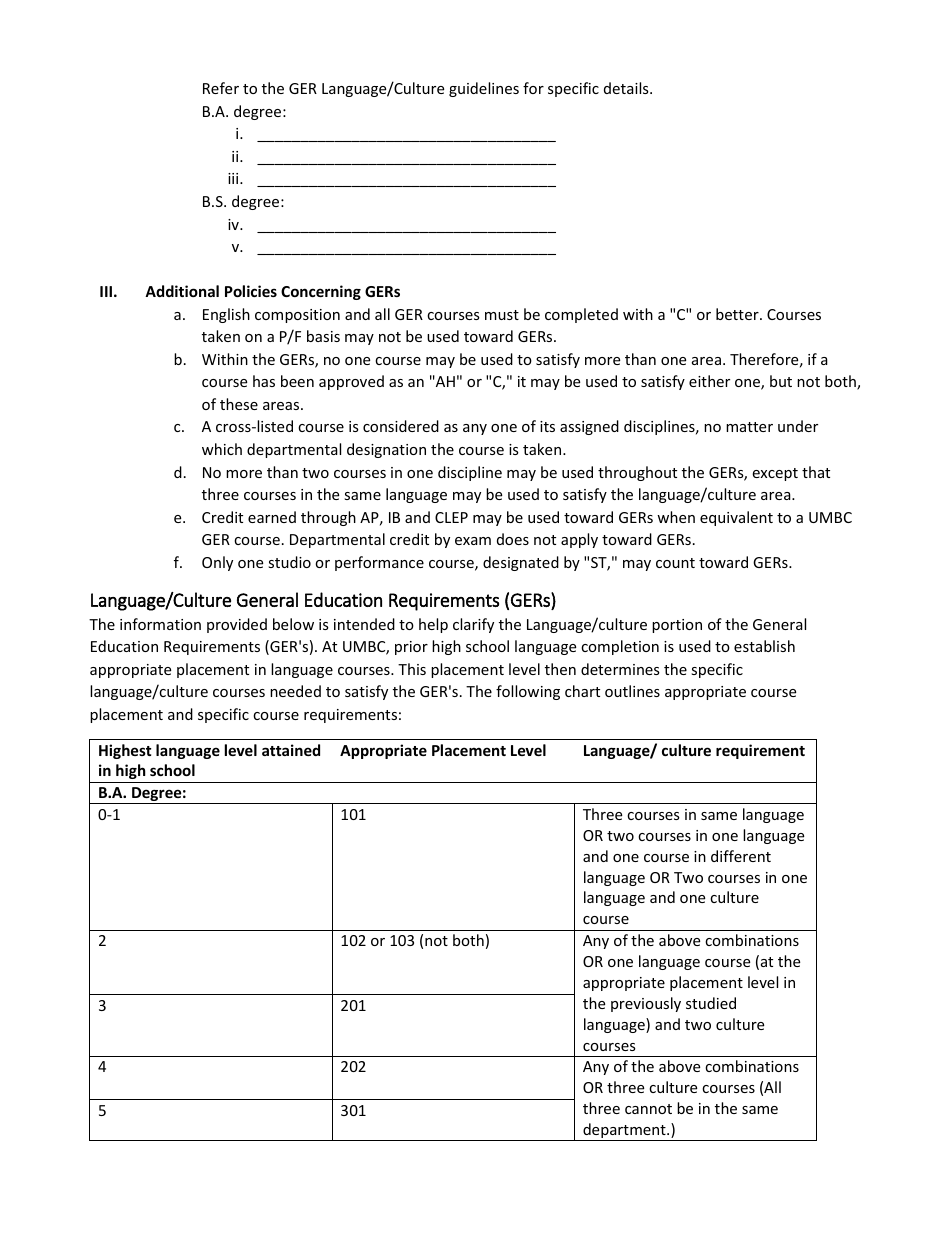 The height and width of the page is (1233, 952). What do you see at coordinates (648, 1109) in the page?
I see `cannot` at bounding box center [648, 1109].
